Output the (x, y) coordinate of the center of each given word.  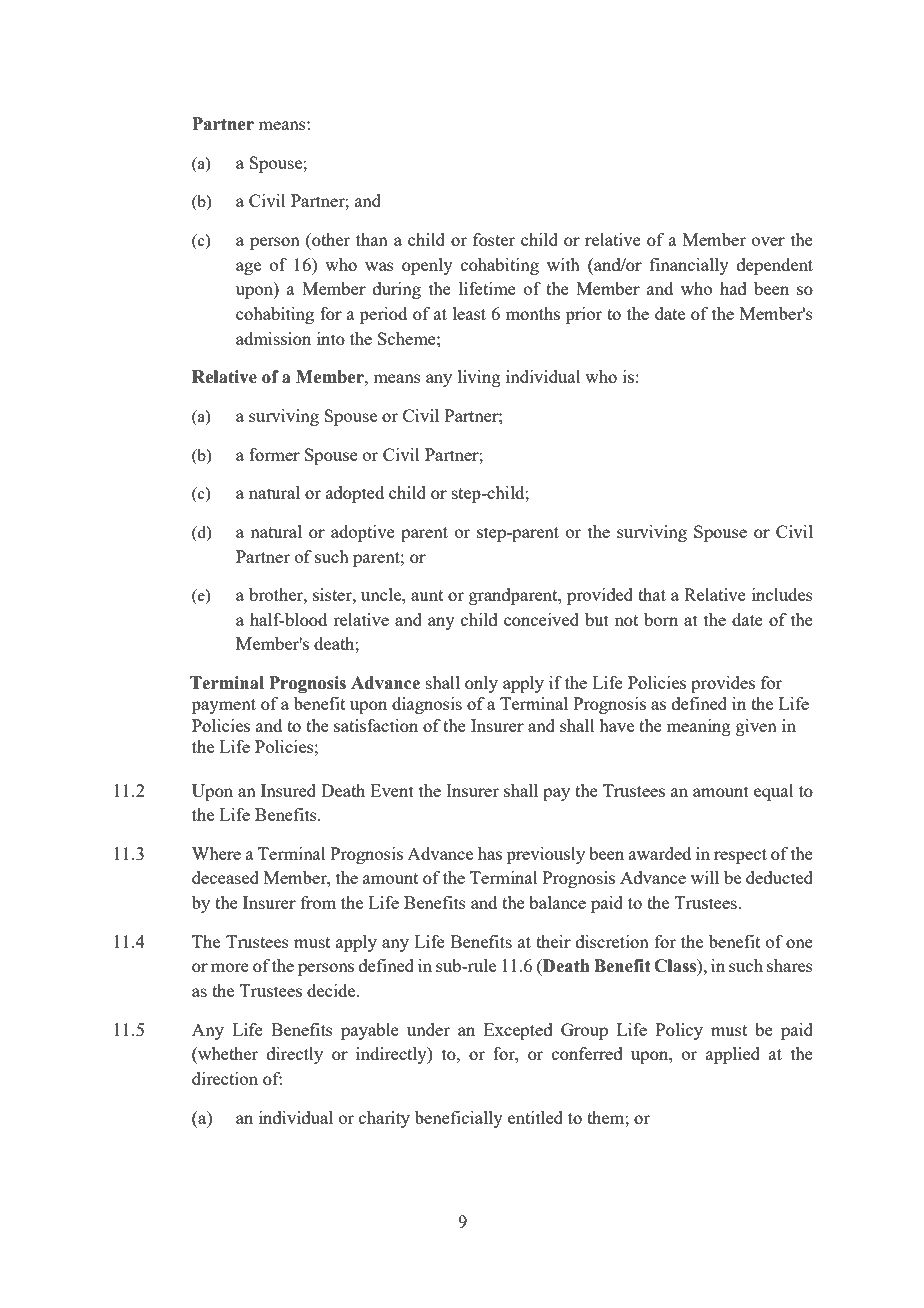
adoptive (363, 533)
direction (225, 1078)
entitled (535, 1117)
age (248, 268)
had (733, 288)
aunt (427, 595)
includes (782, 594)
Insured (288, 790)
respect (740, 856)
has (490, 853)
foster (494, 239)
